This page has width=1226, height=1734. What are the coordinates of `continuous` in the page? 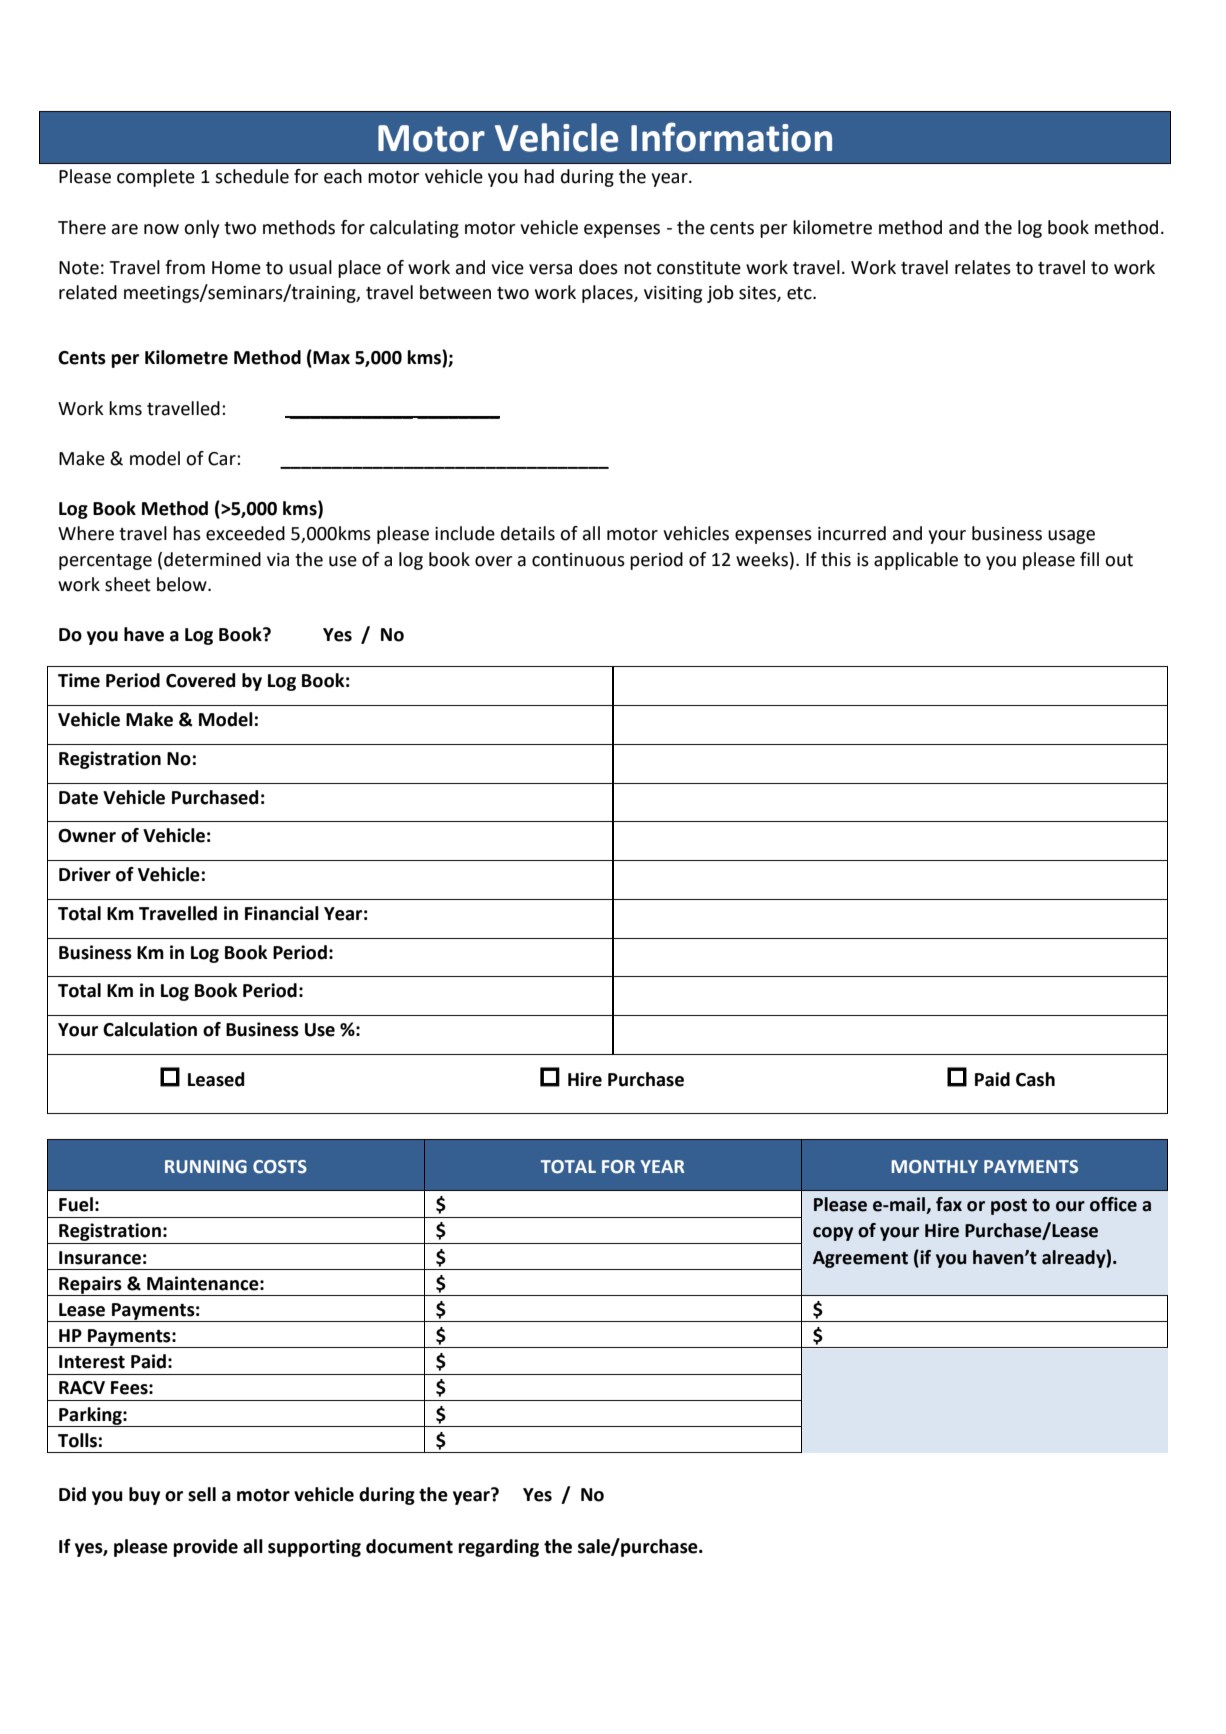 It's located at (578, 560).
